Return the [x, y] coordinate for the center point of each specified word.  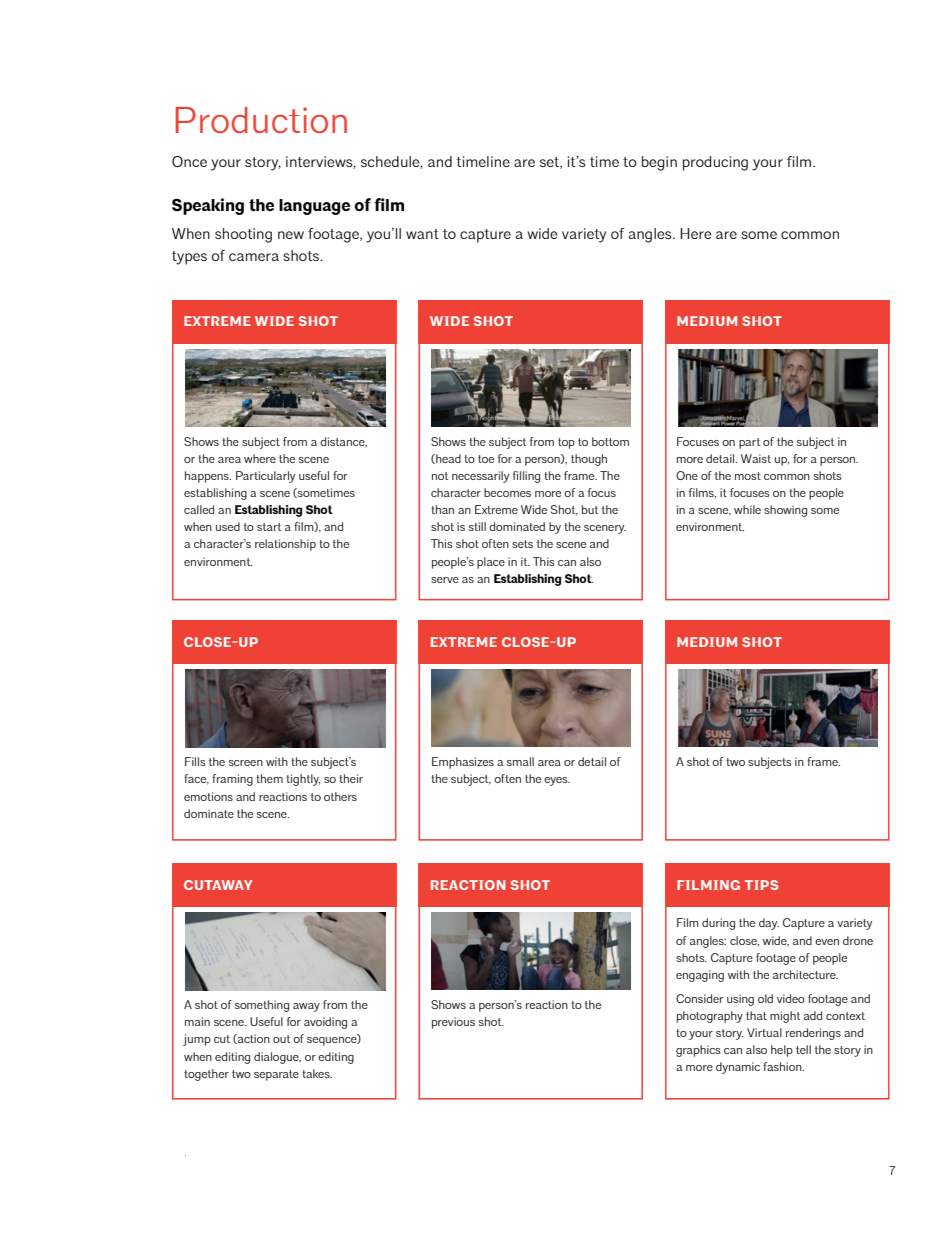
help [782, 1051]
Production [261, 120]
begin [659, 163]
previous [453, 1023]
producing [715, 163]
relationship [285, 545]
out [281, 1039]
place [491, 563]
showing [785, 511]
